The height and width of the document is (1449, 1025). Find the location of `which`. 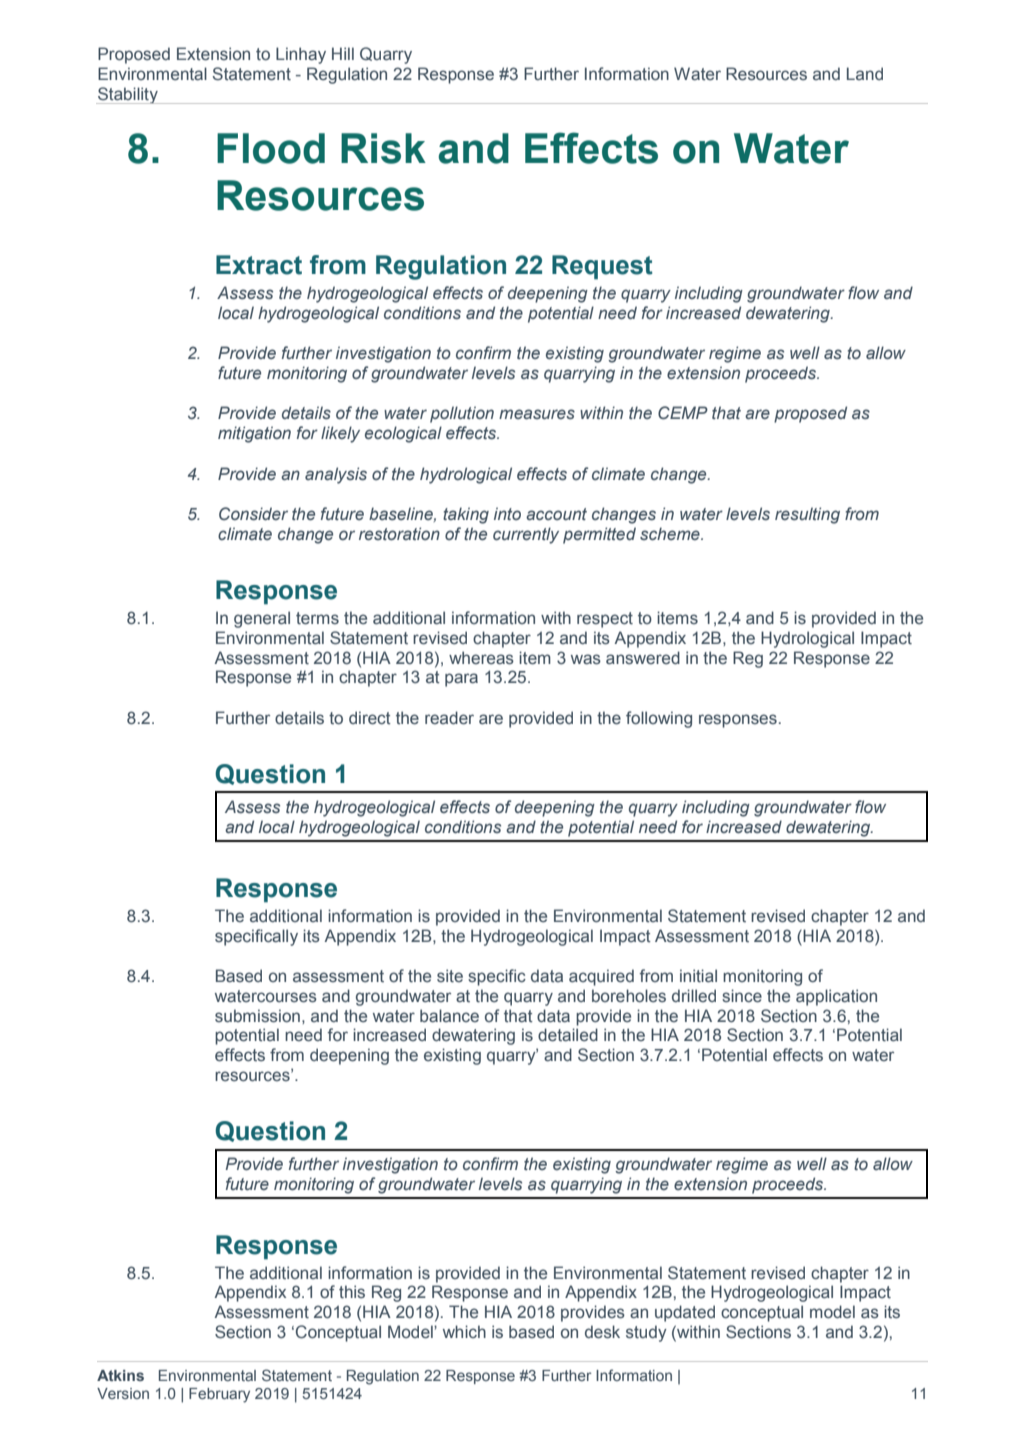

which is located at coordinates (464, 1331).
